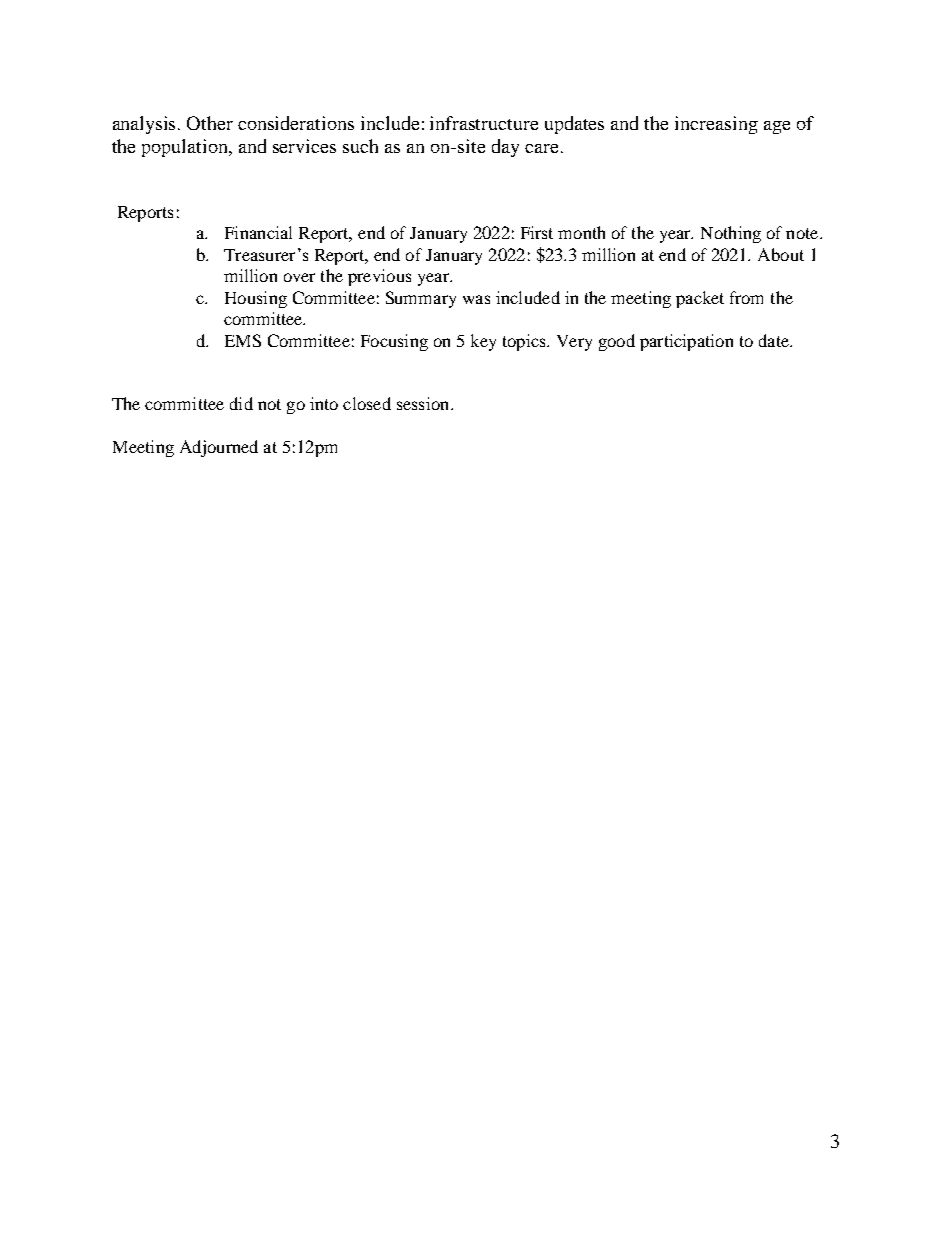  Describe the element at coordinates (424, 403) in the screenshot. I see `session` at that location.
